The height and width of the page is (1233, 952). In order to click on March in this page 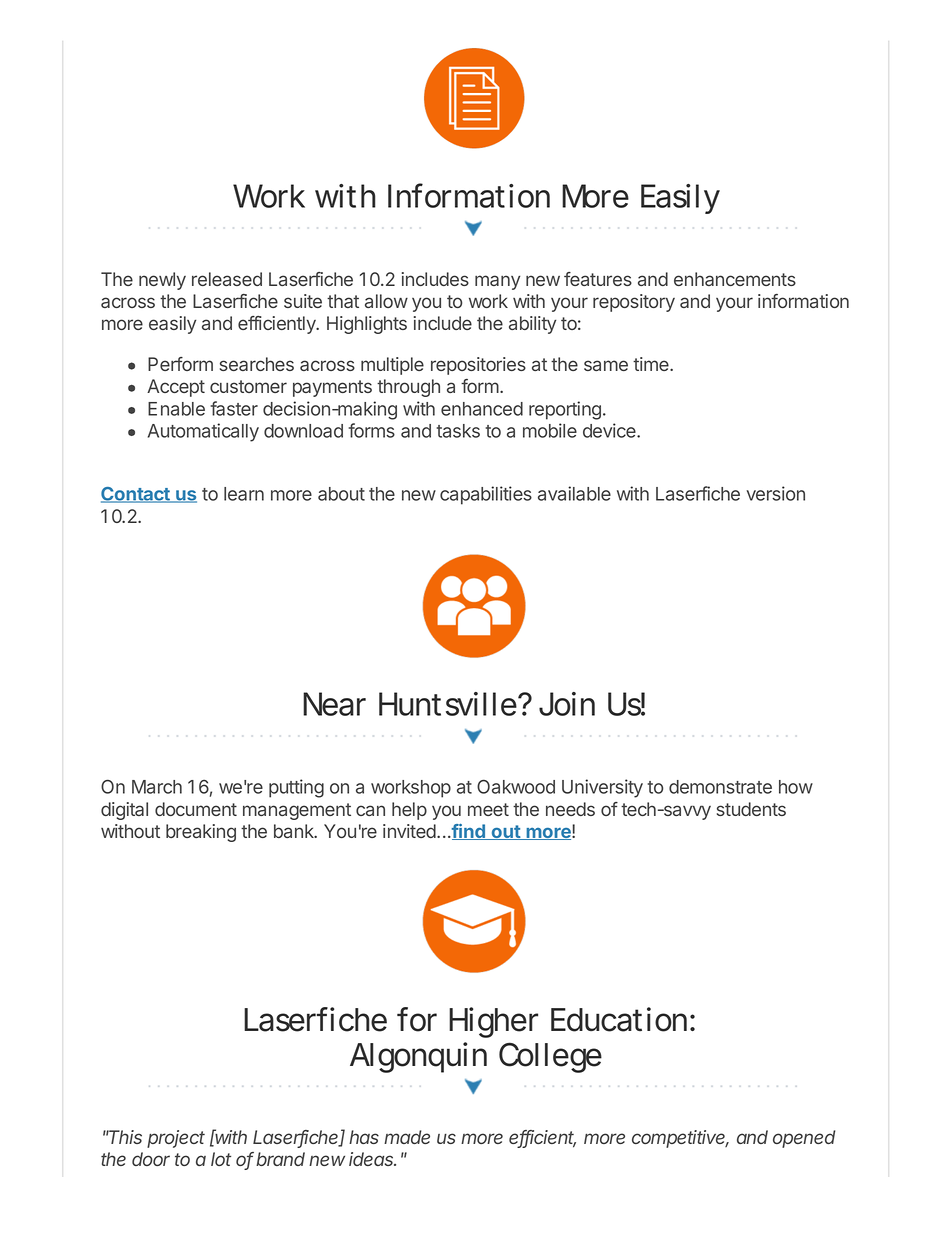, I will do `click(157, 787)`.
